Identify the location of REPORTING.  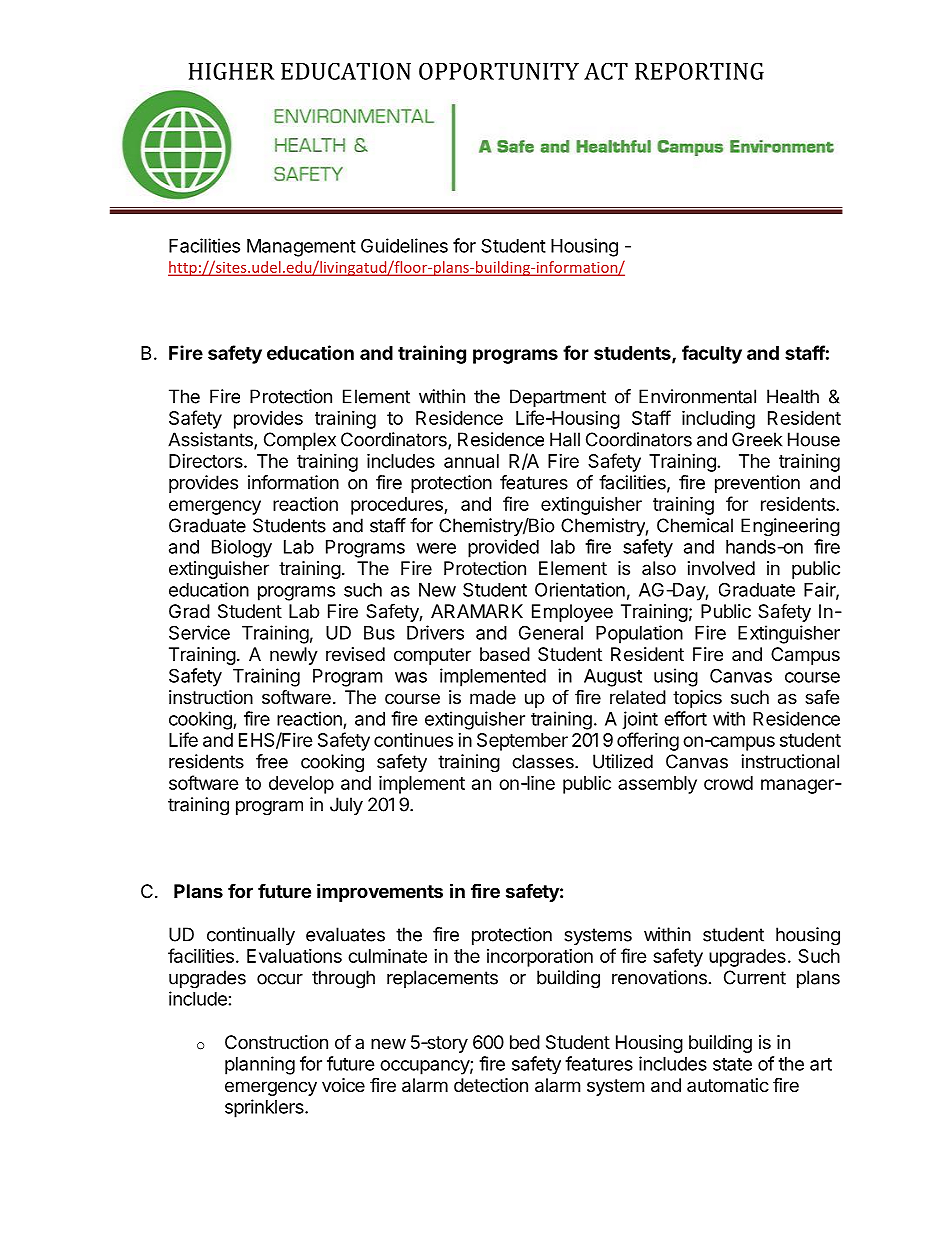
(699, 71).
